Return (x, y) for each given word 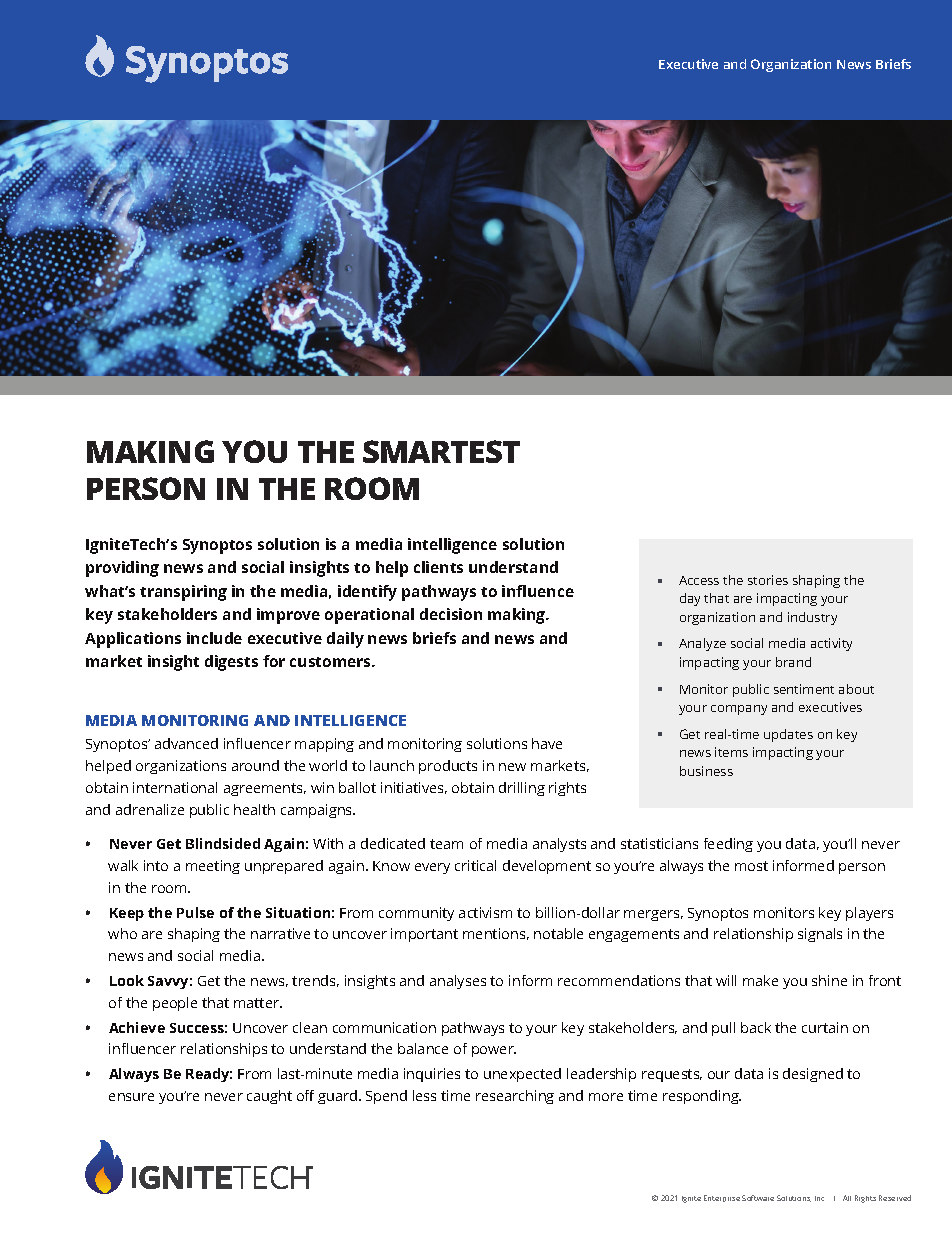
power (494, 1051)
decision (451, 614)
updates (788, 735)
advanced (186, 743)
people (175, 1004)
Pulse (195, 912)
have (547, 743)
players (869, 914)
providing (122, 569)
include (214, 638)
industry (812, 618)
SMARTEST (441, 451)
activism (485, 912)
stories (768, 580)
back (756, 1027)
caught (269, 1097)
